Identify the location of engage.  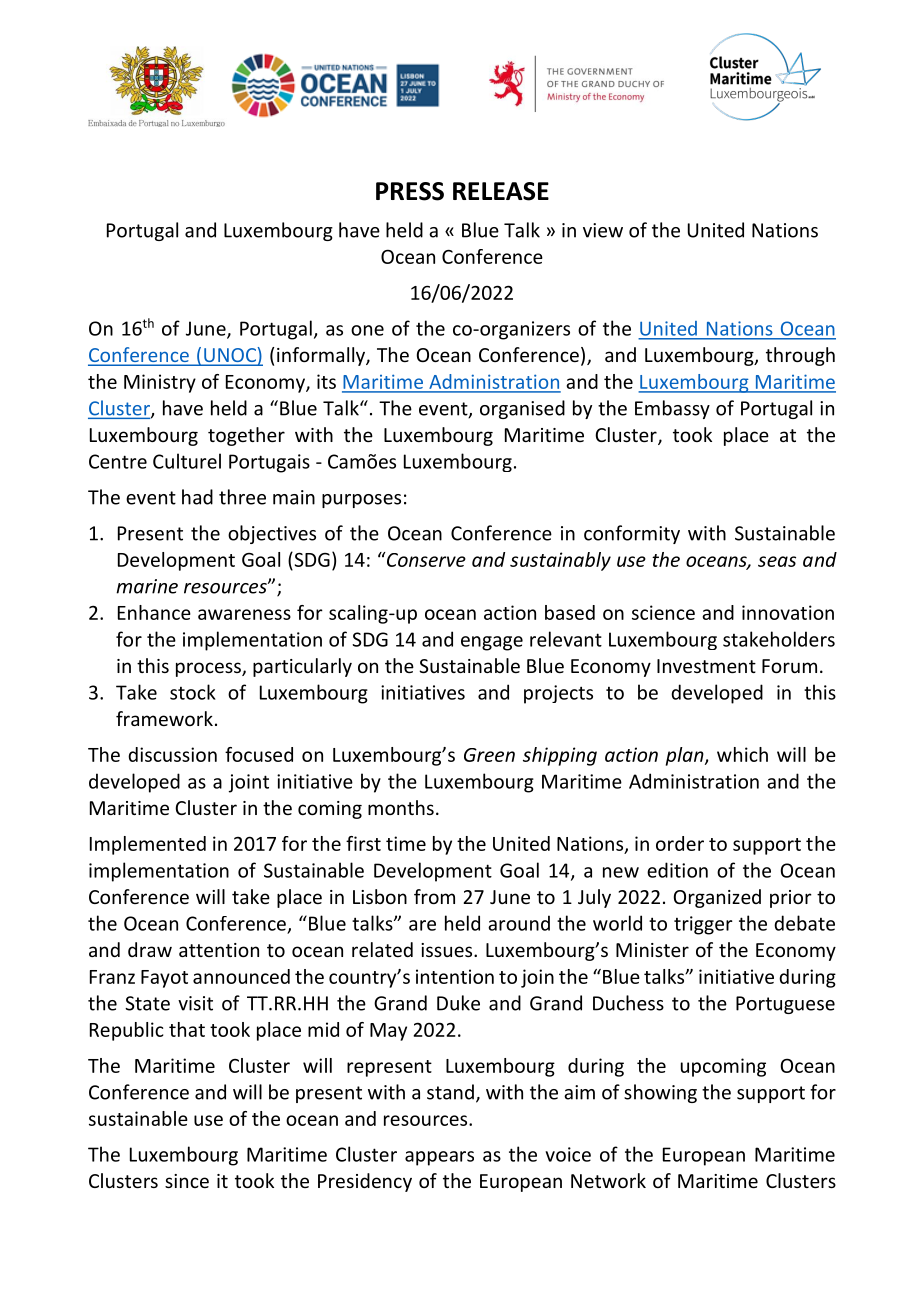
(492, 643).
